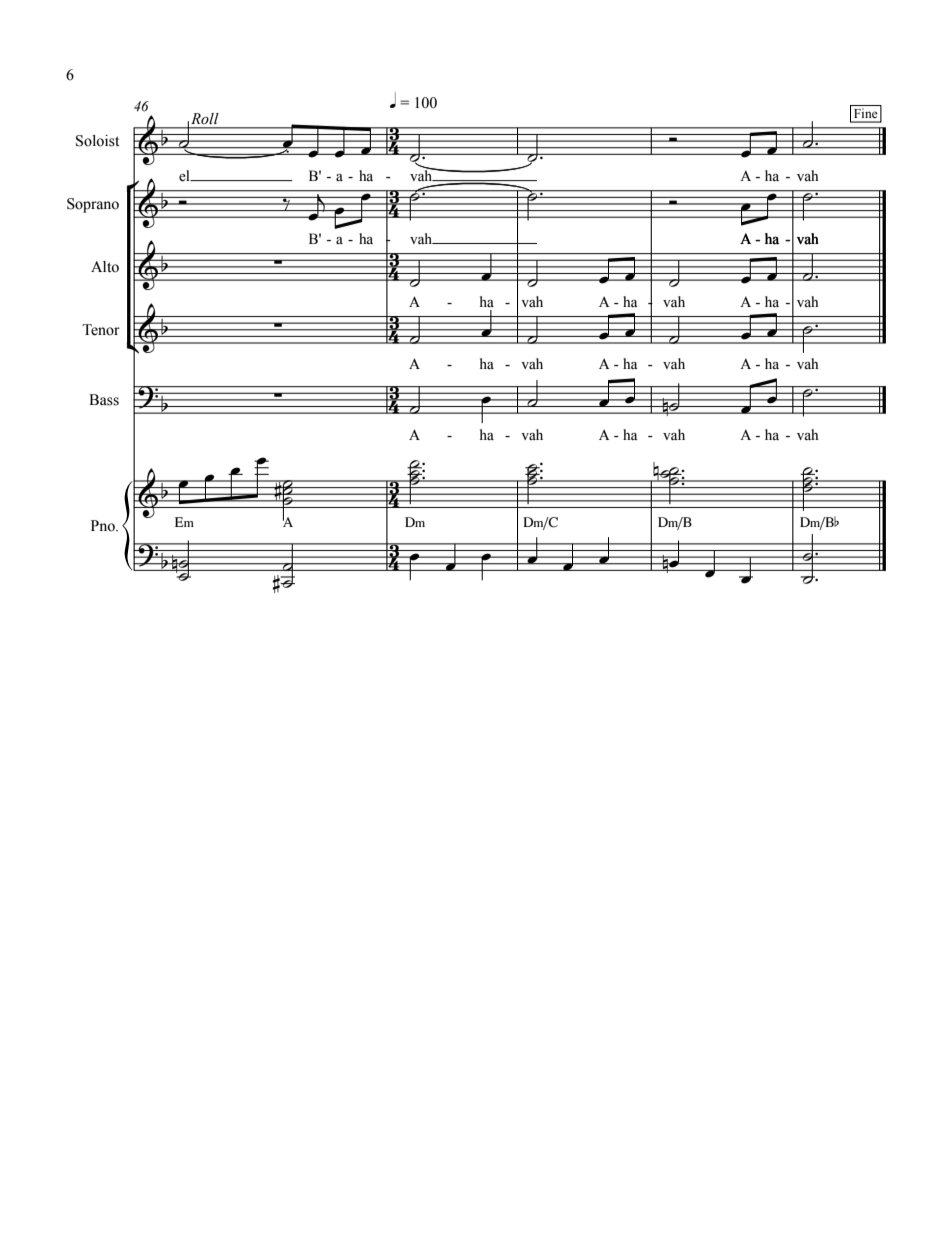 Image resolution: width=952 pixels, height=1233 pixels. Describe the element at coordinates (101, 330) in the image. I see `Tenor` at that location.
